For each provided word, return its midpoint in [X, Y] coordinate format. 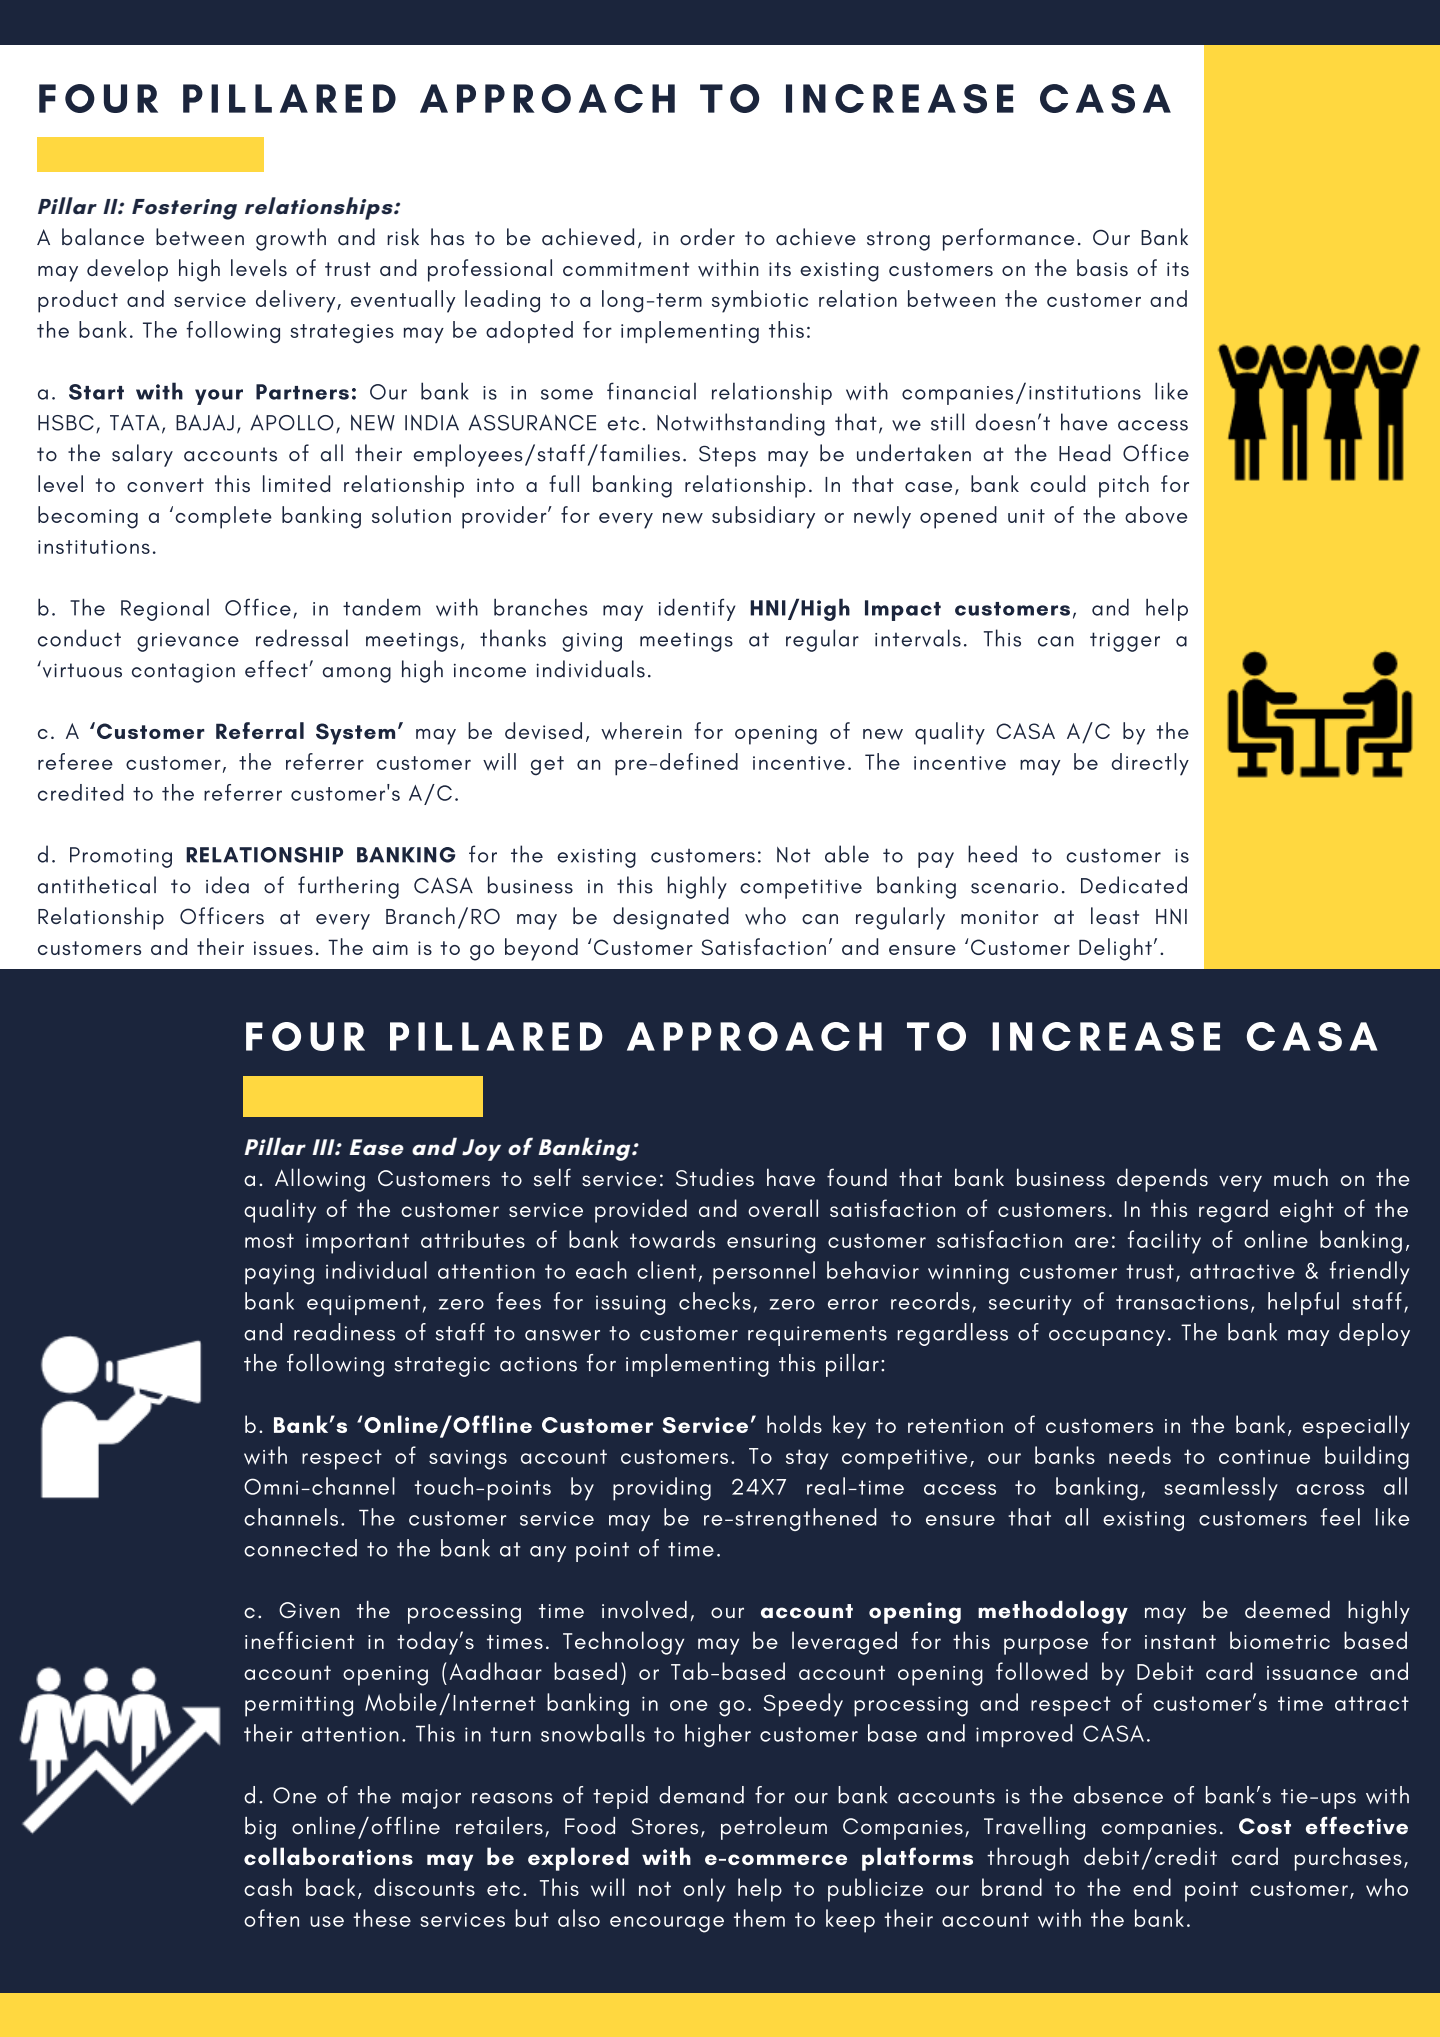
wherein [641, 731]
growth [291, 239]
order [707, 237]
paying [279, 1274]
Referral [260, 730]
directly [1150, 764]
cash [268, 1887]
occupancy [1107, 1338]
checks [715, 1301]
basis [1102, 267]
